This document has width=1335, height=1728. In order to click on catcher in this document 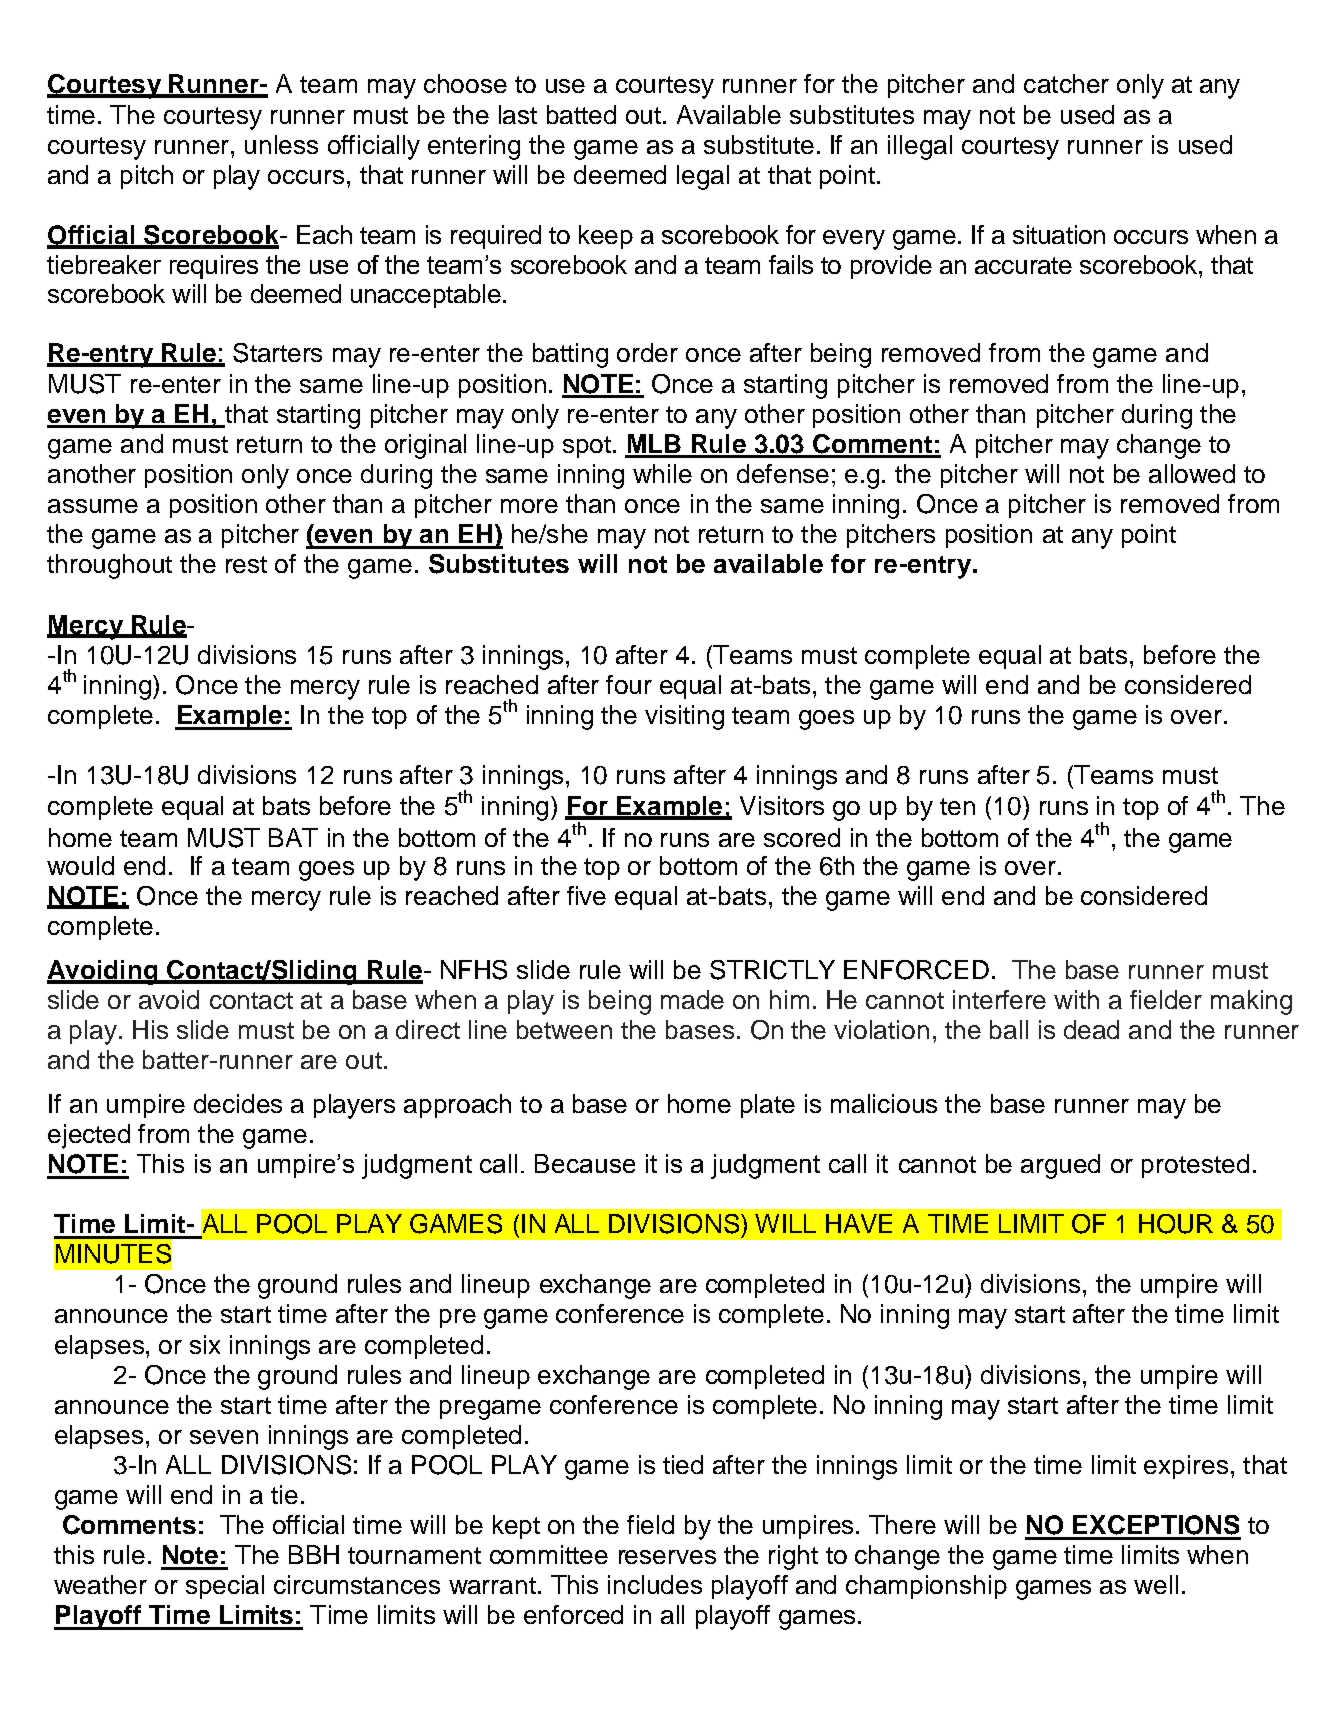, I will do `click(1066, 83)`.
